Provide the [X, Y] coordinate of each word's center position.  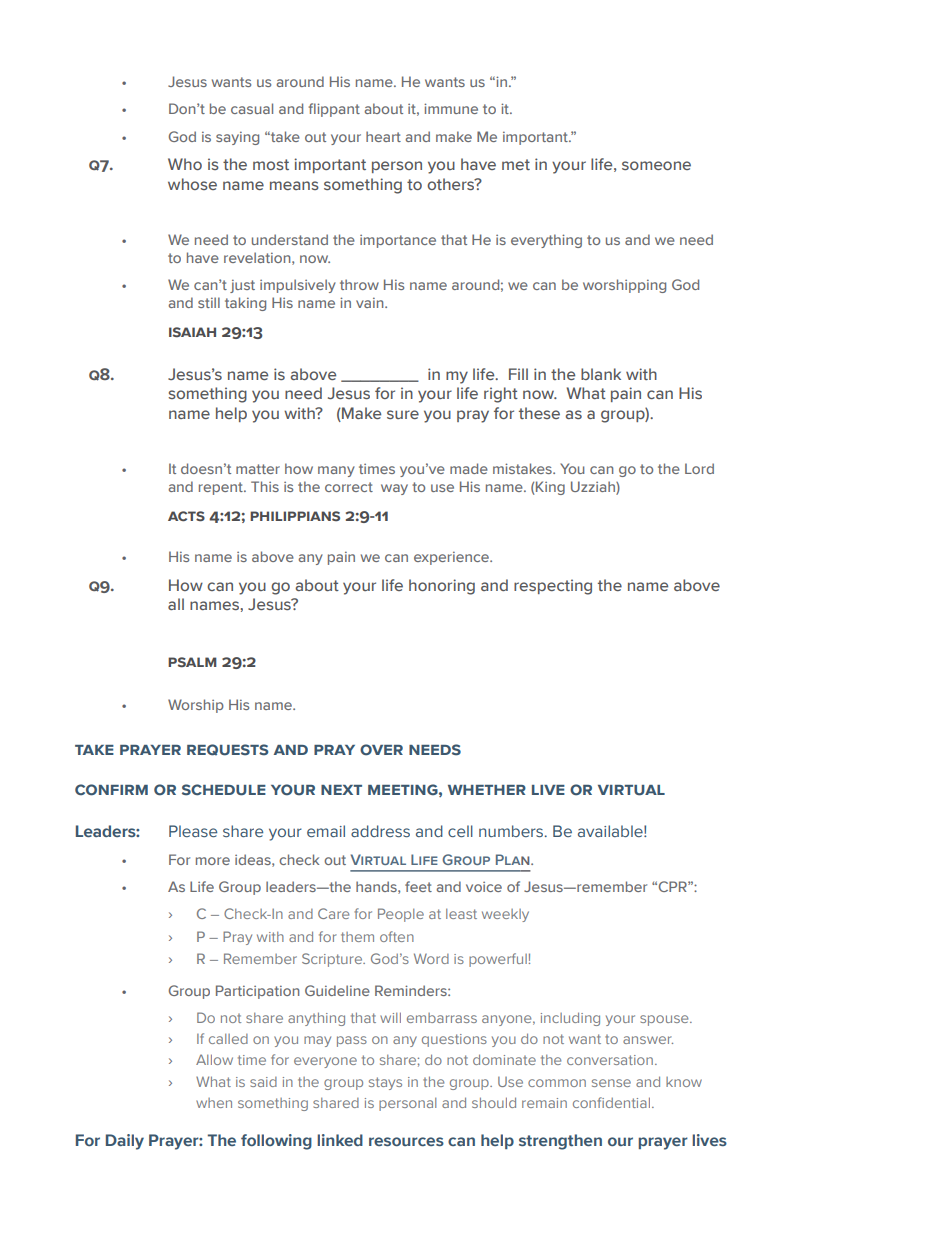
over [381, 750]
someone [656, 165]
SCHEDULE [224, 790]
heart [383, 136]
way [394, 489]
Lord [699, 468]
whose [192, 184]
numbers [512, 831]
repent [222, 488]
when [214, 1103]
